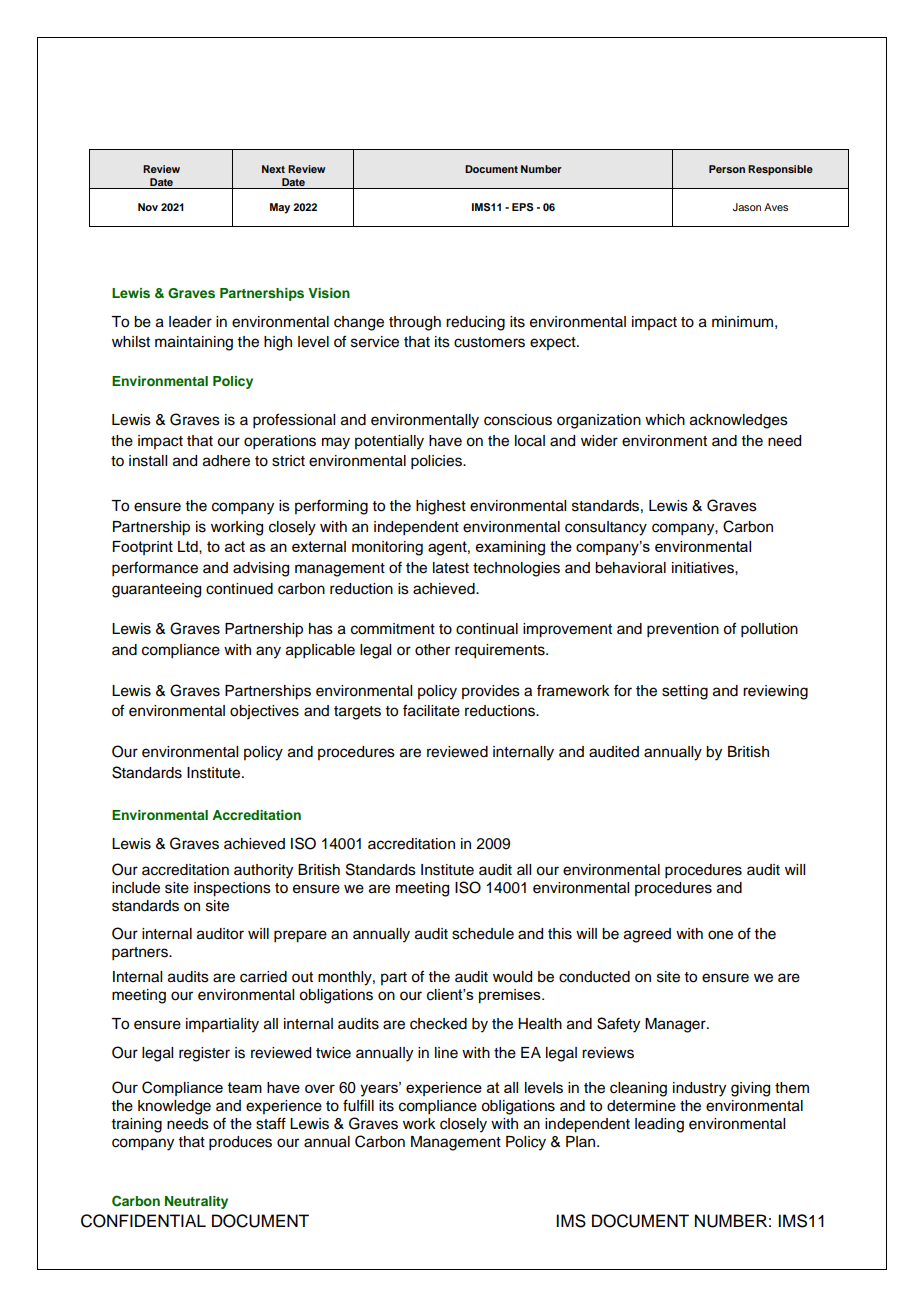  Describe the element at coordinates (196, 1202) in the image. I see `Neutrality` at that location.
